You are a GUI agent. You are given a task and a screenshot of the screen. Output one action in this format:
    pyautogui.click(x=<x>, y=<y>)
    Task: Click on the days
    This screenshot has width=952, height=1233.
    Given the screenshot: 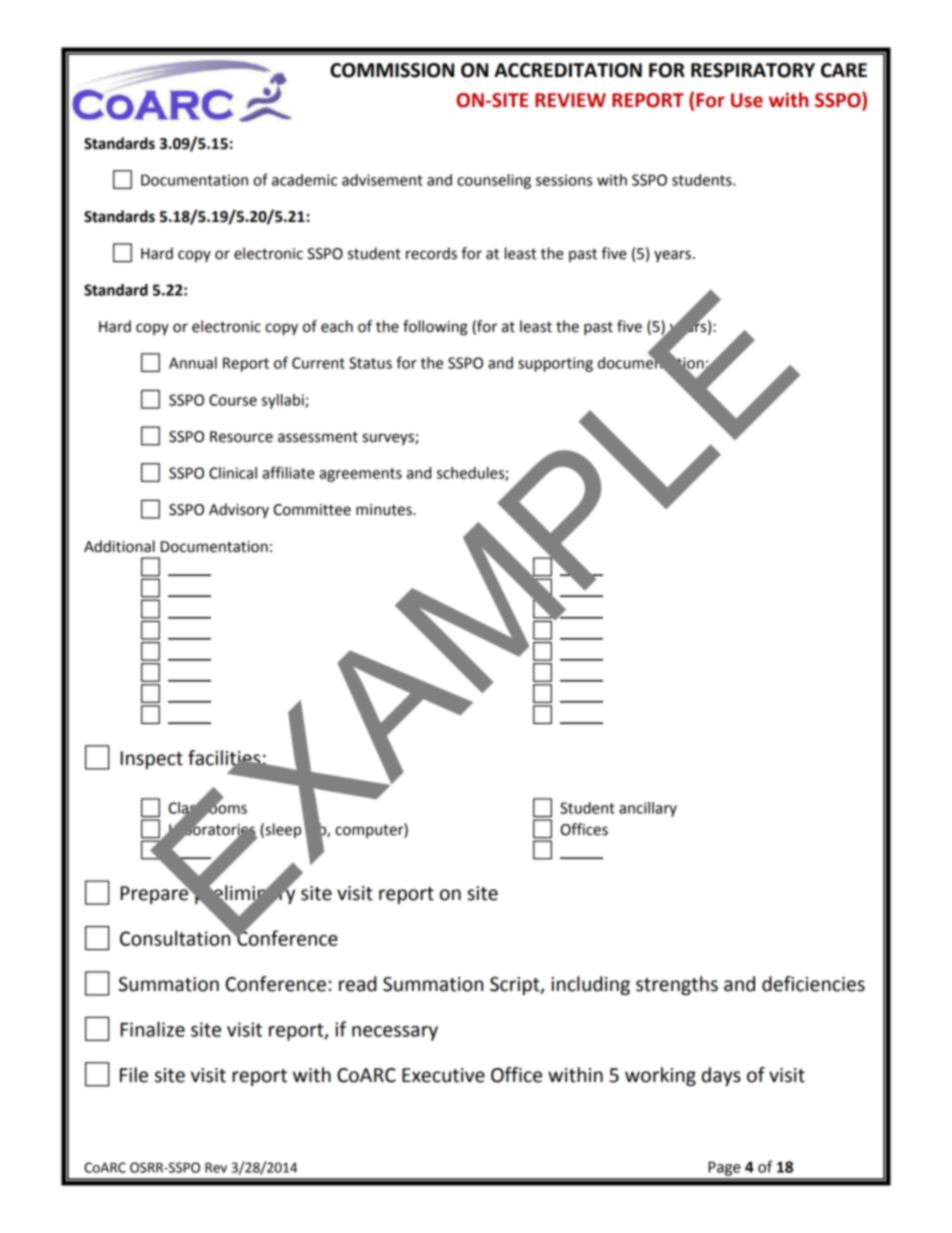 What is the action you would take?
    pyautogui.click(x=721, y=1076)
